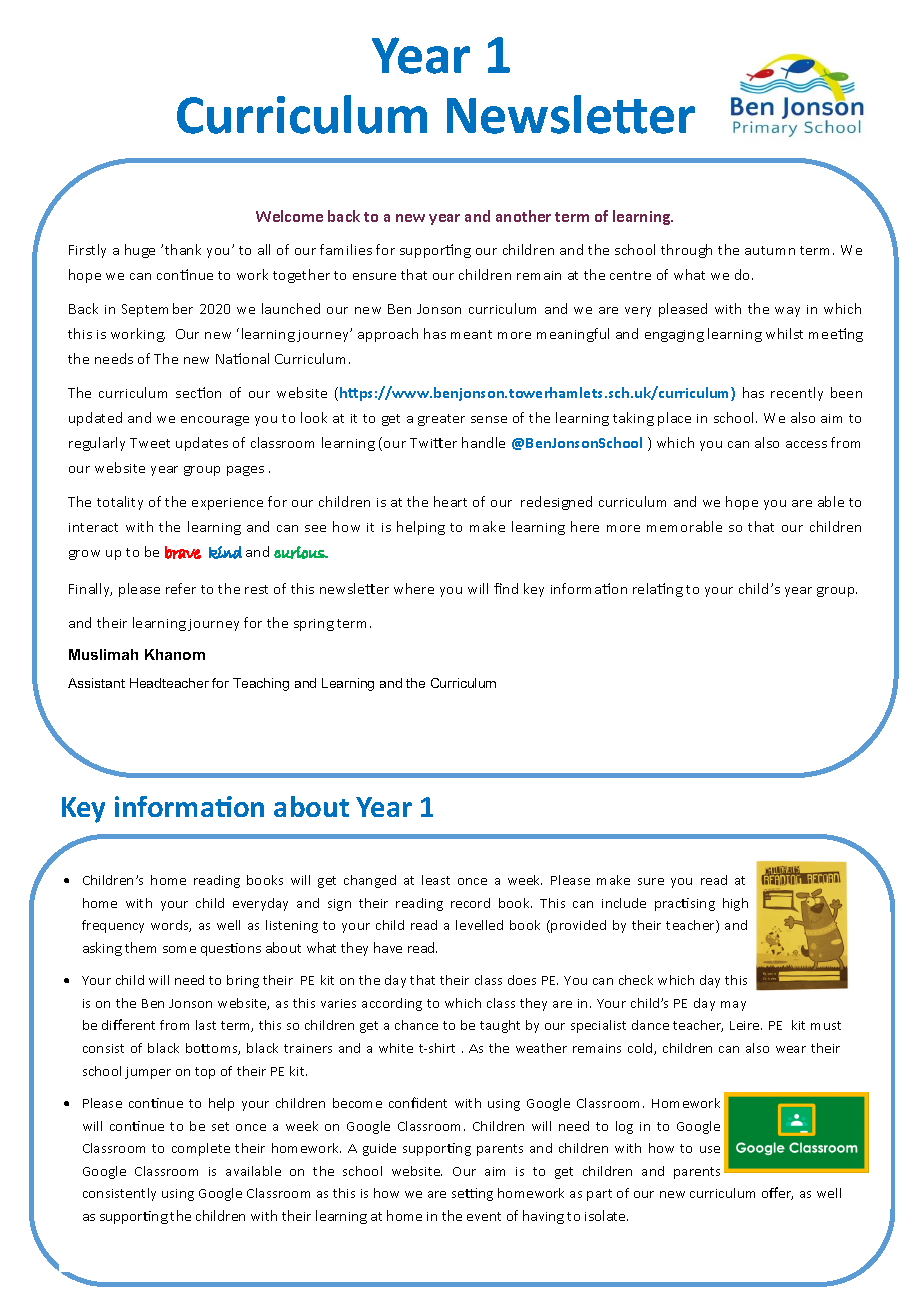 The image size is (924, 1308). Describe the element at coordinates (183, 249) in the screenshot. I see `thank` at that location.
